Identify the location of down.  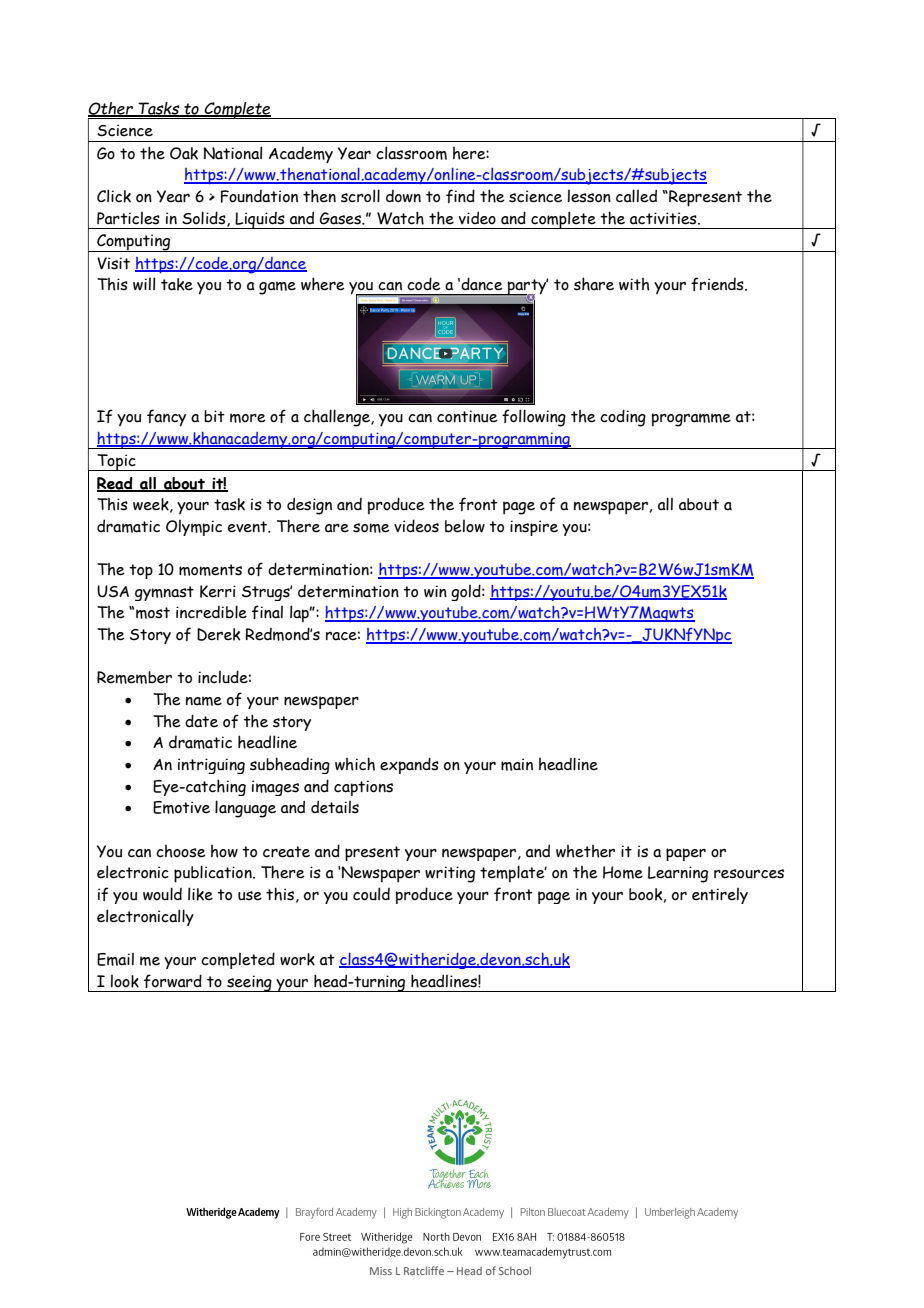
(403, 196).
